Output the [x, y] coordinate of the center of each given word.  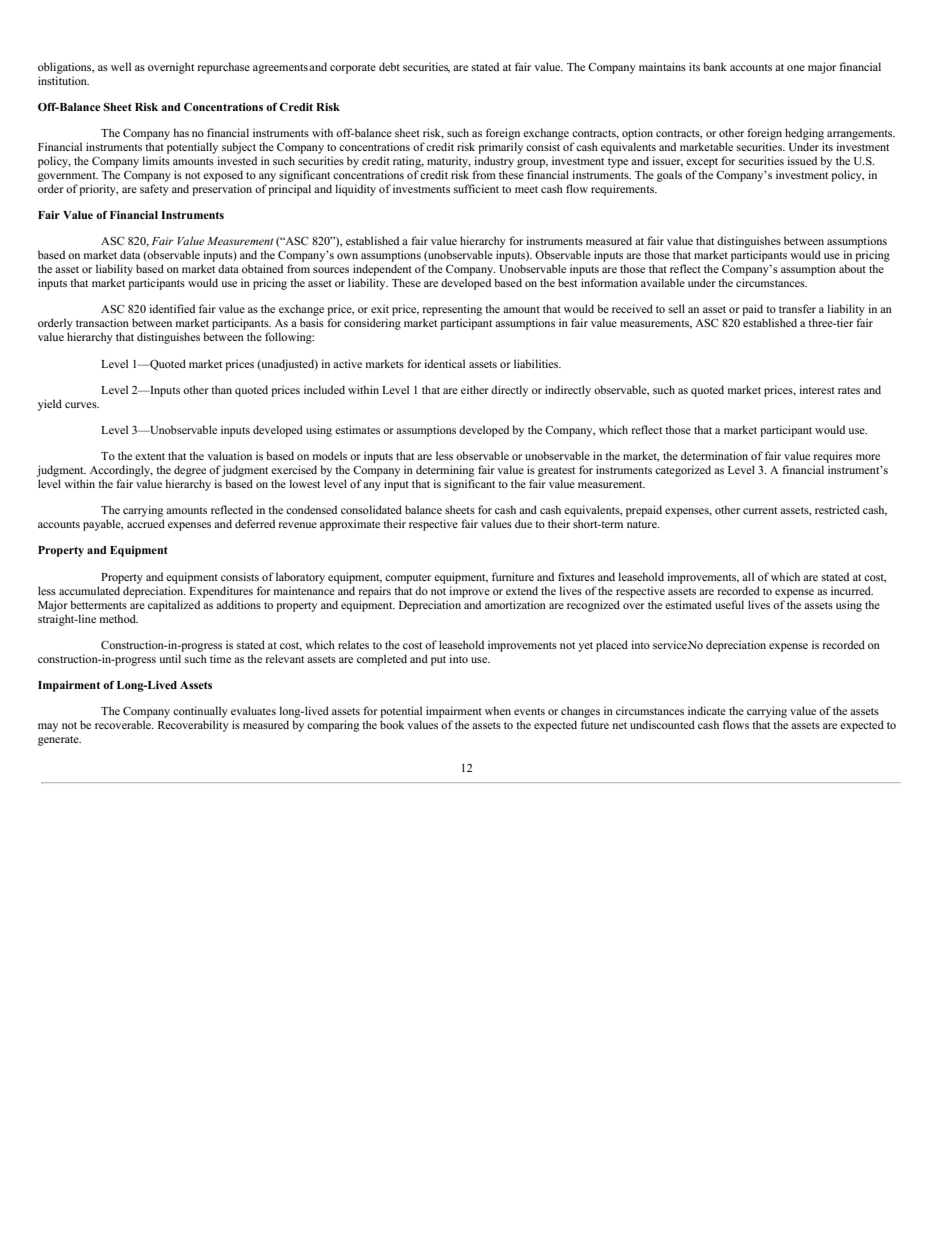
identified [172, 308]
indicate [707, 710]
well [121, 66]
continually [200, 712]
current [760, 510]
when [498, 710]
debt [389, 66]
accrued [146, 523]
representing [452, 310]
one [796, 68]
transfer [797, 308]
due [523, 523]
